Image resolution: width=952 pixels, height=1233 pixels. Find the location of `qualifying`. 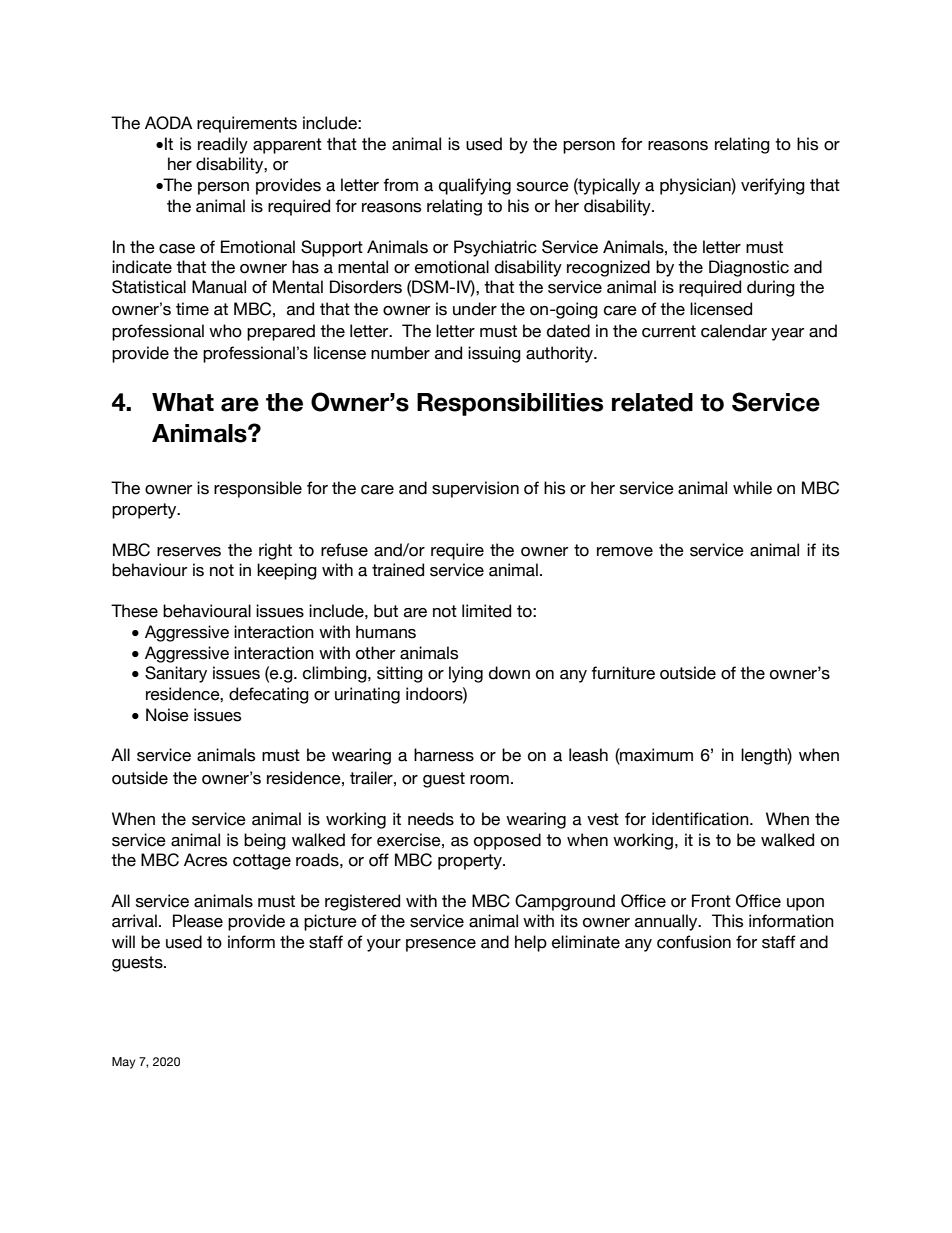

qualifying is located at coordinates (475, 186).
